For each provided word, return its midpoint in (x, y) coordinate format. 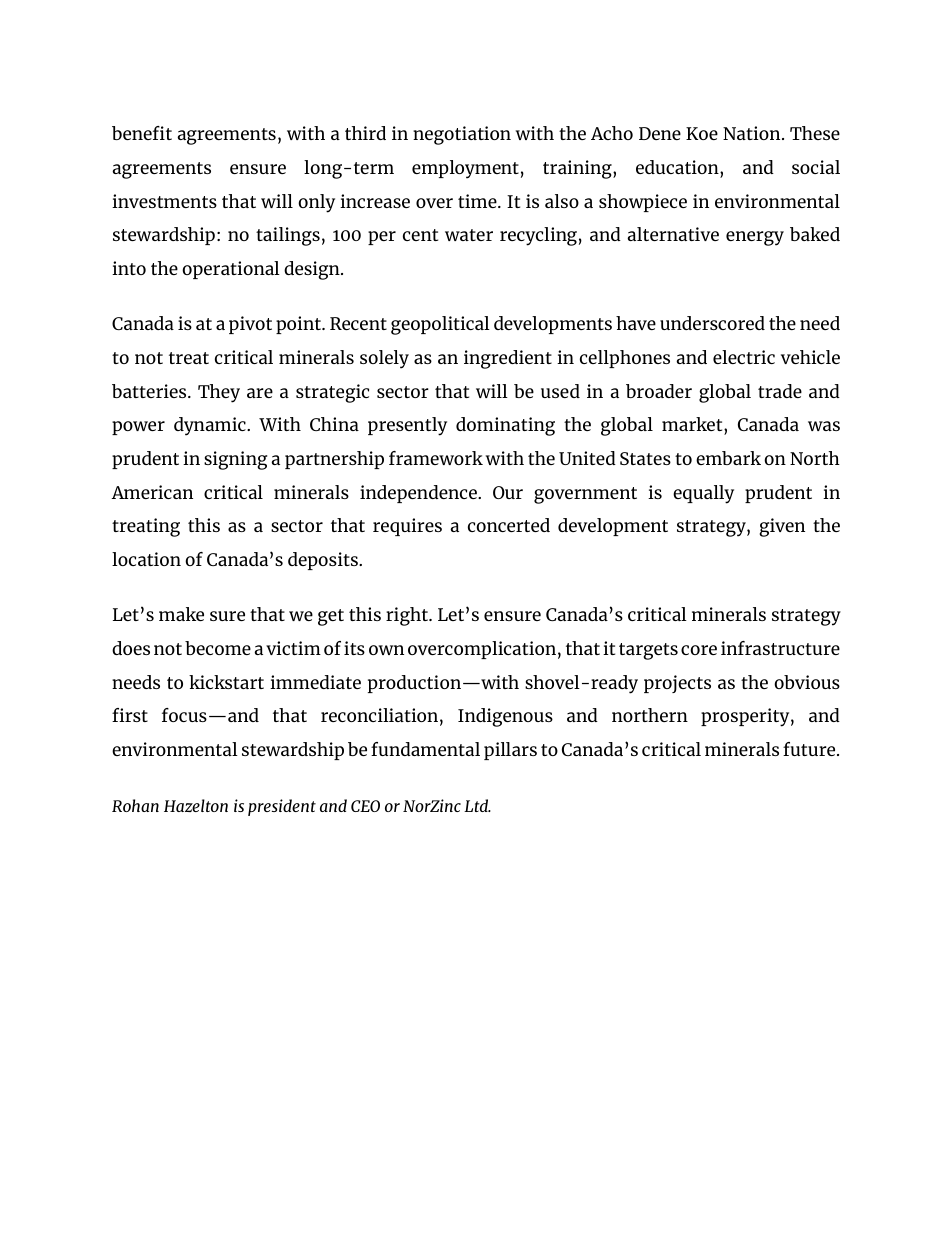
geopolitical (440, 325)
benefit (142, 133)
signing (235, 460)
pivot (250, 325)
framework (436, 458)
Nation (753, 133)
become (218, 648)
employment (465, 169)
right (408, 616)
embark (728, 458)
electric (744, 357)
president (282, 807)
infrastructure (780, 648)
